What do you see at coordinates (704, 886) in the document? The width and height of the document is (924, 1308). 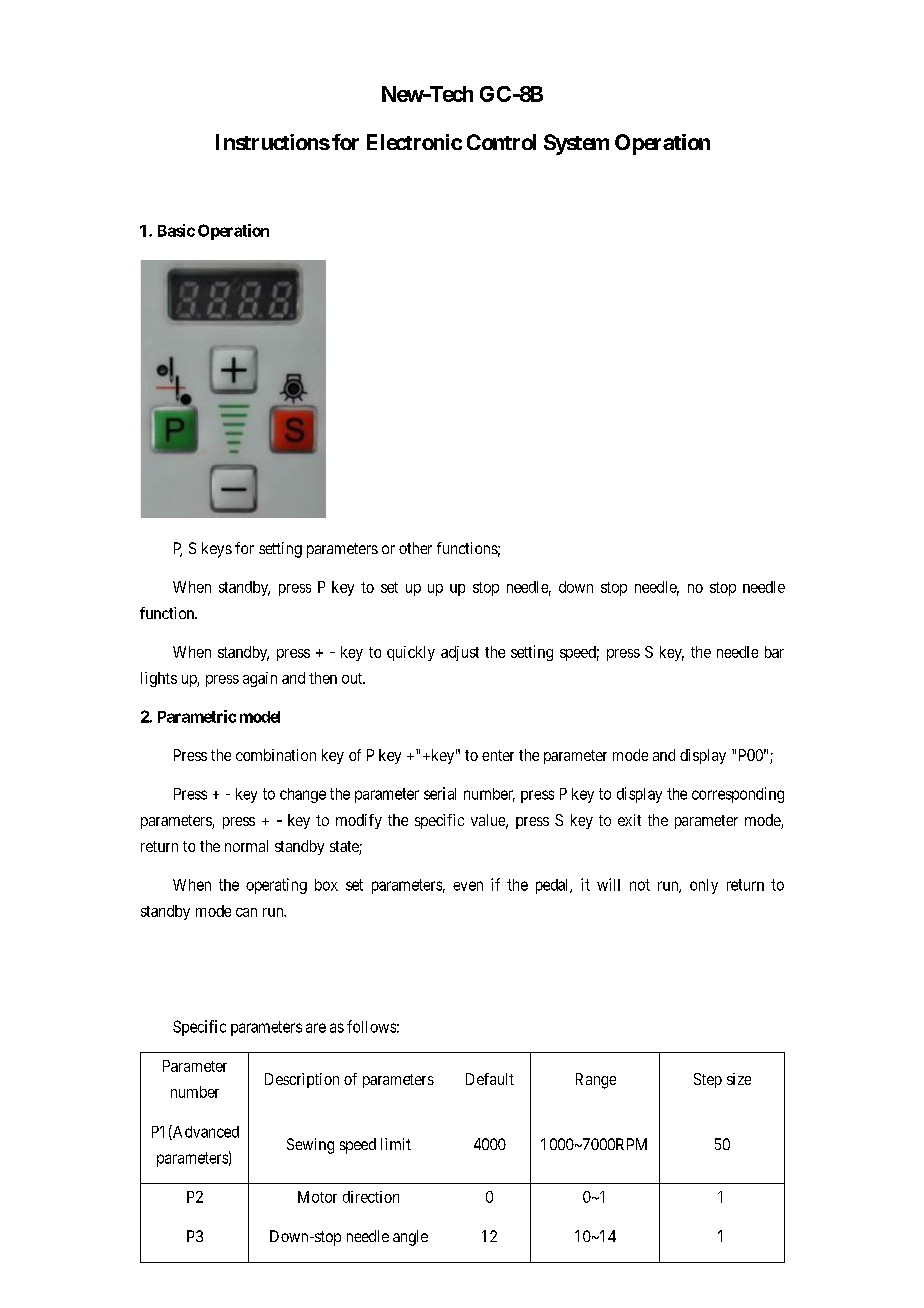 I see `only` at bounding box center [704, 886].
